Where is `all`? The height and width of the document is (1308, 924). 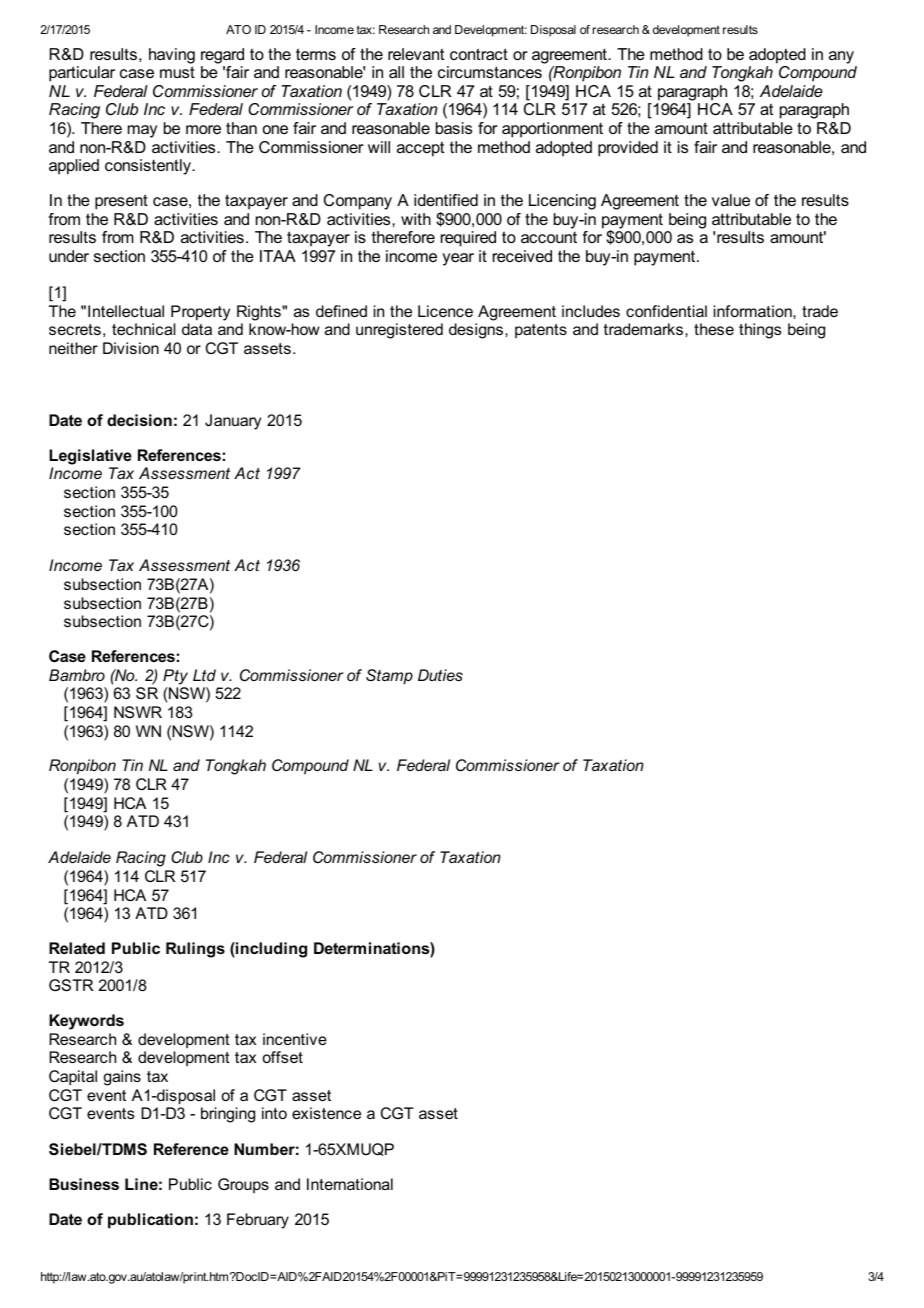 all is located at coordinates (396, 72).
